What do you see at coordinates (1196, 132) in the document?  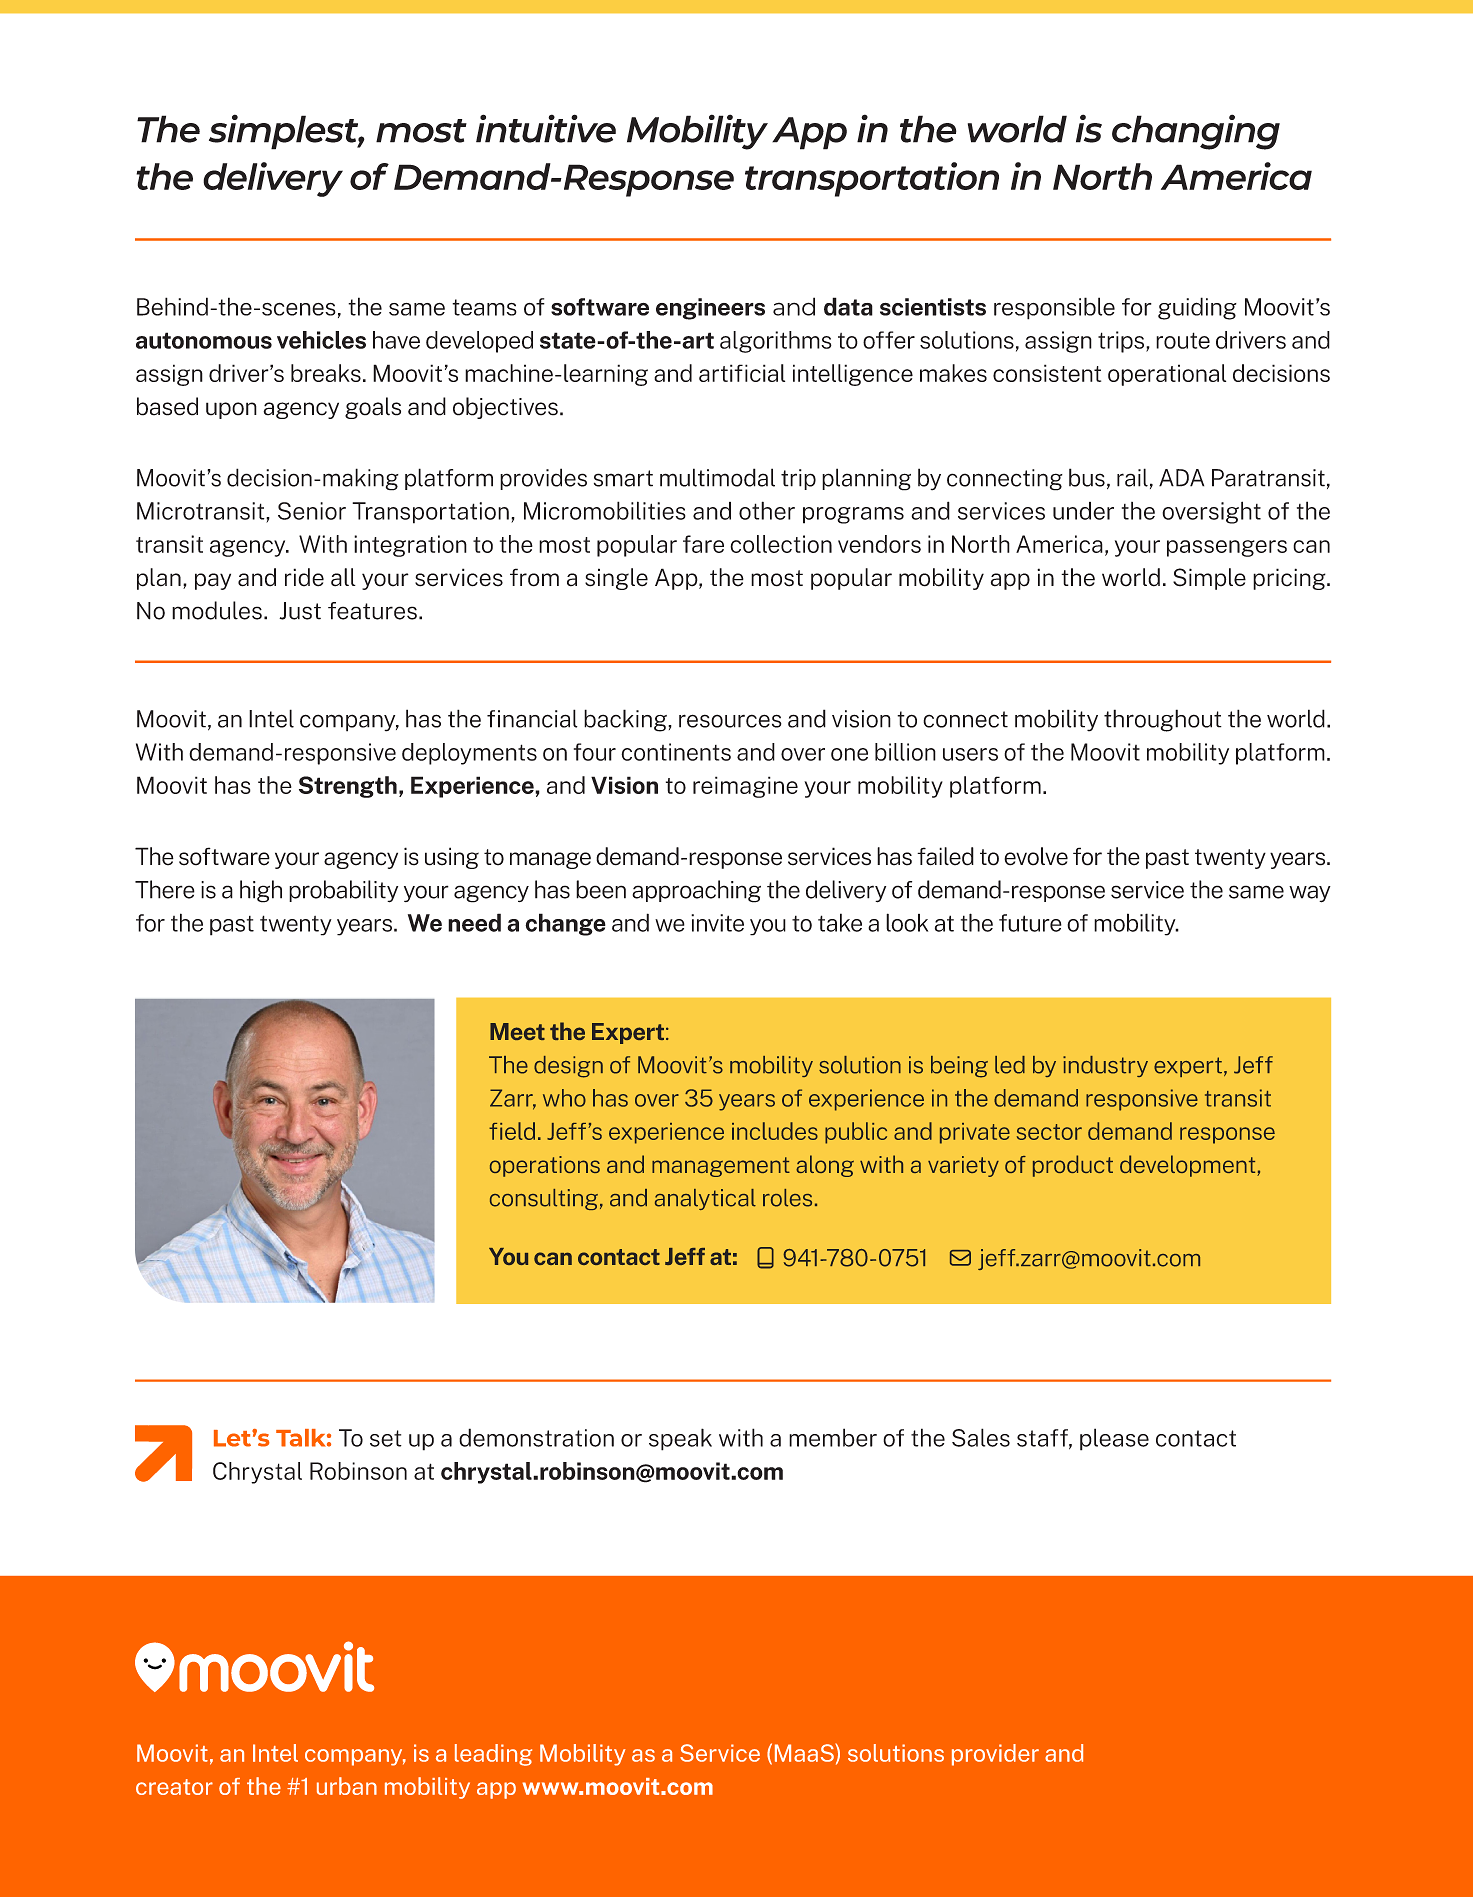 I see `changing` at bounding box center [1196, 132].
